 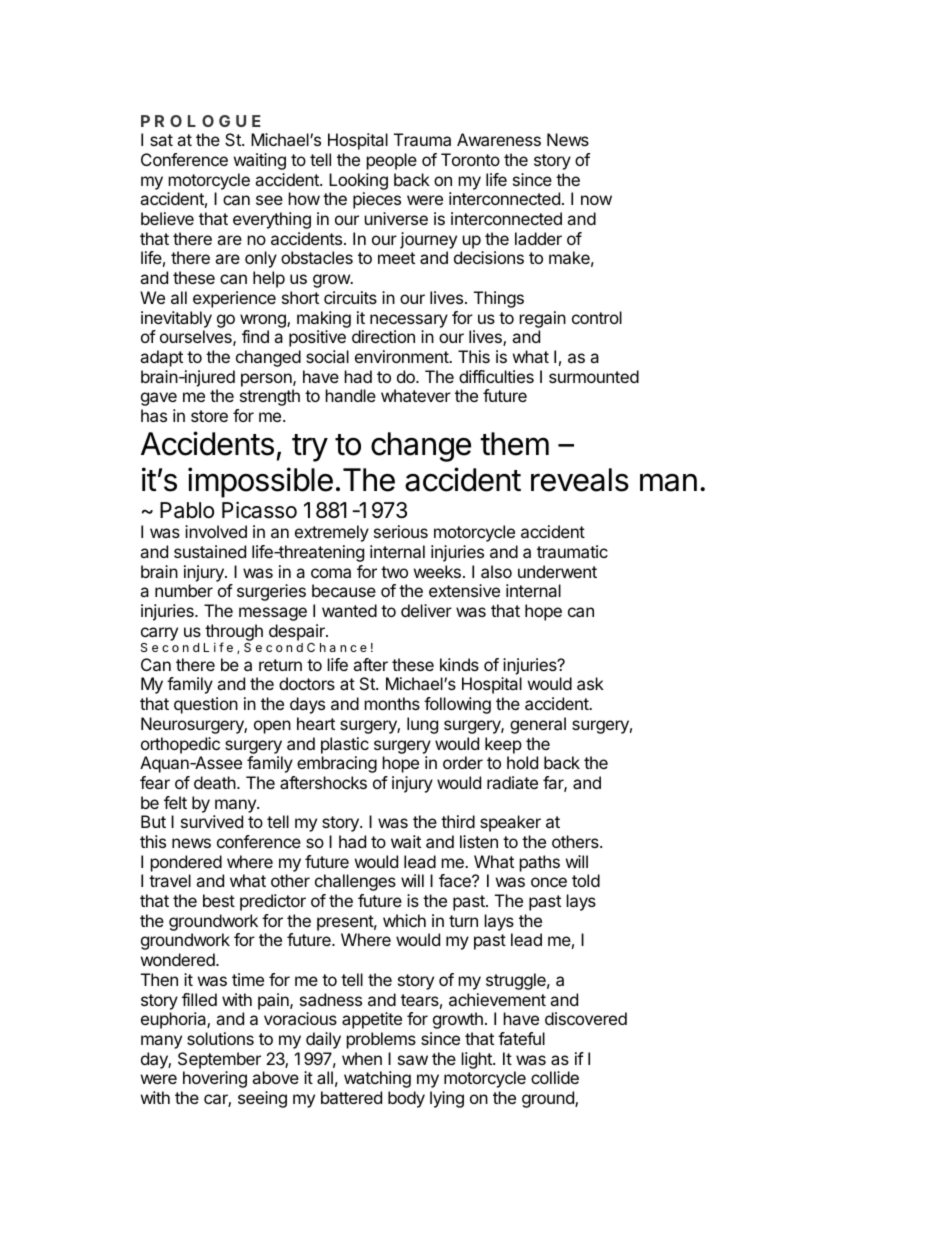 What do you see at coordinates (345, 745) in the page?
I see `plastic` at bounding box center [345, 745].
